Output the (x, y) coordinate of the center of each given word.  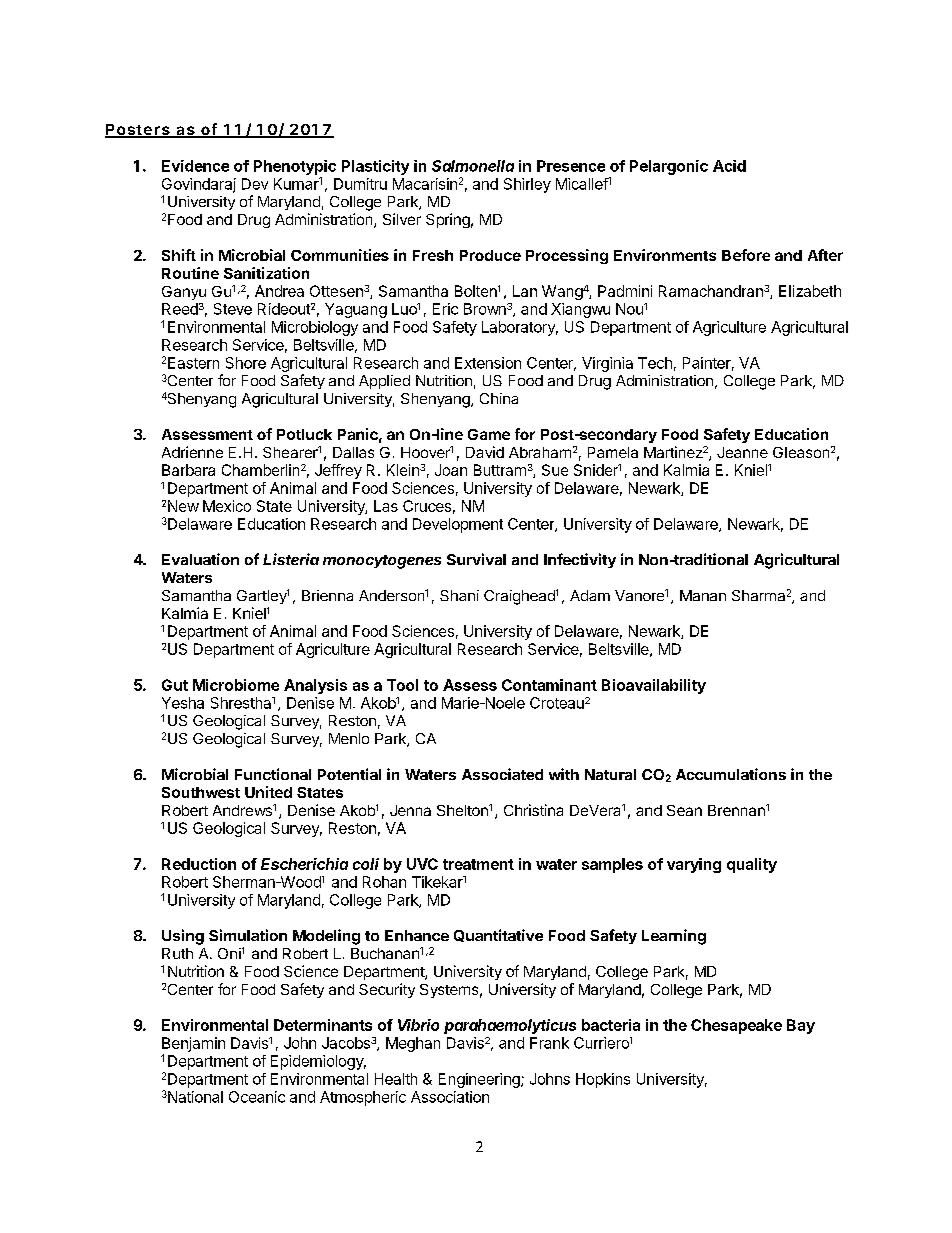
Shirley (527, 185)
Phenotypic (295, 167)
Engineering (480, 1080)
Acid (729, 166)
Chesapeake (736, 1026)
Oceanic (257, 1097)
